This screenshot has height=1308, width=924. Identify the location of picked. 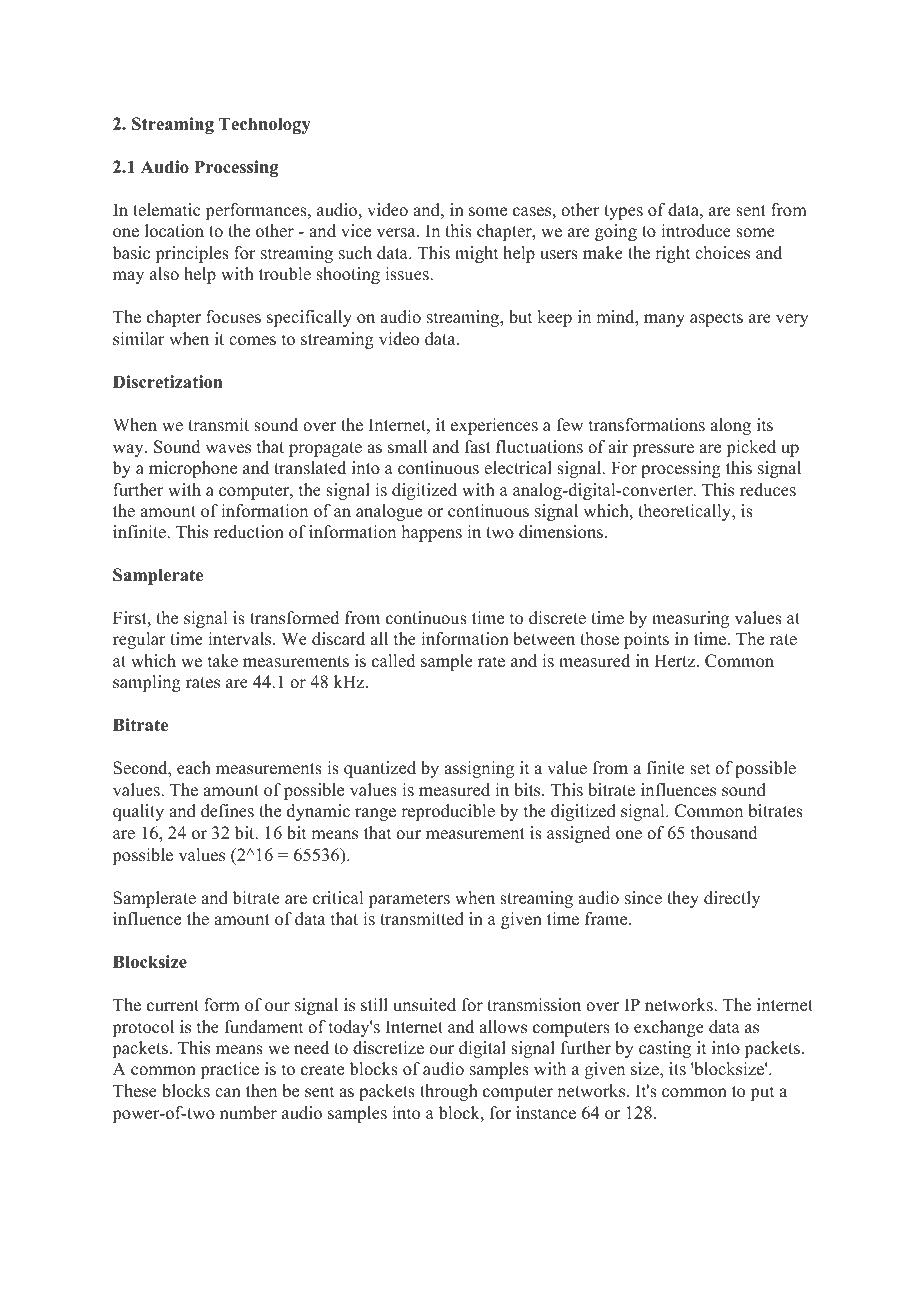
(751, 448).
